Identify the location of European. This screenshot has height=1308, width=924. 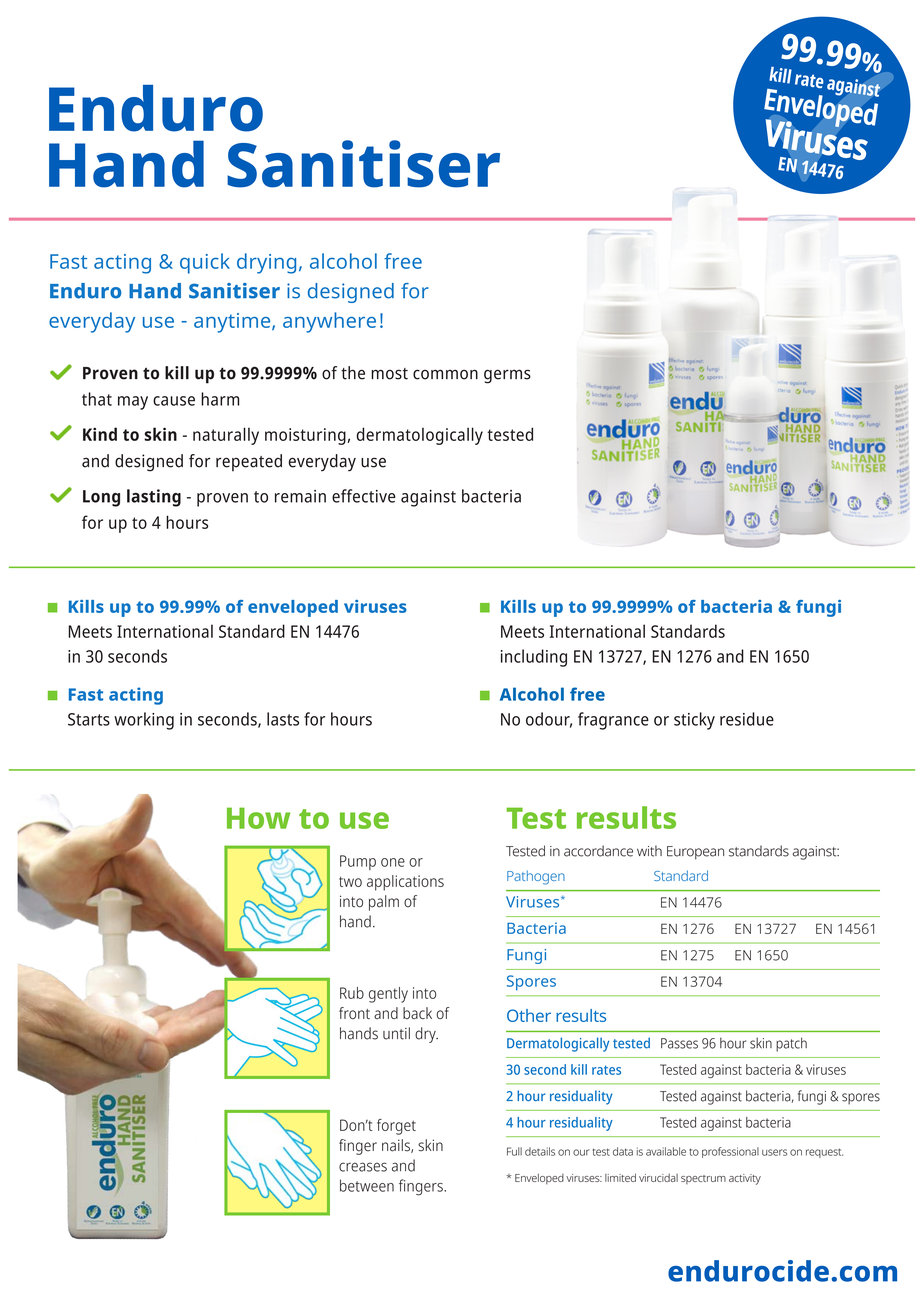
(695, 853).
